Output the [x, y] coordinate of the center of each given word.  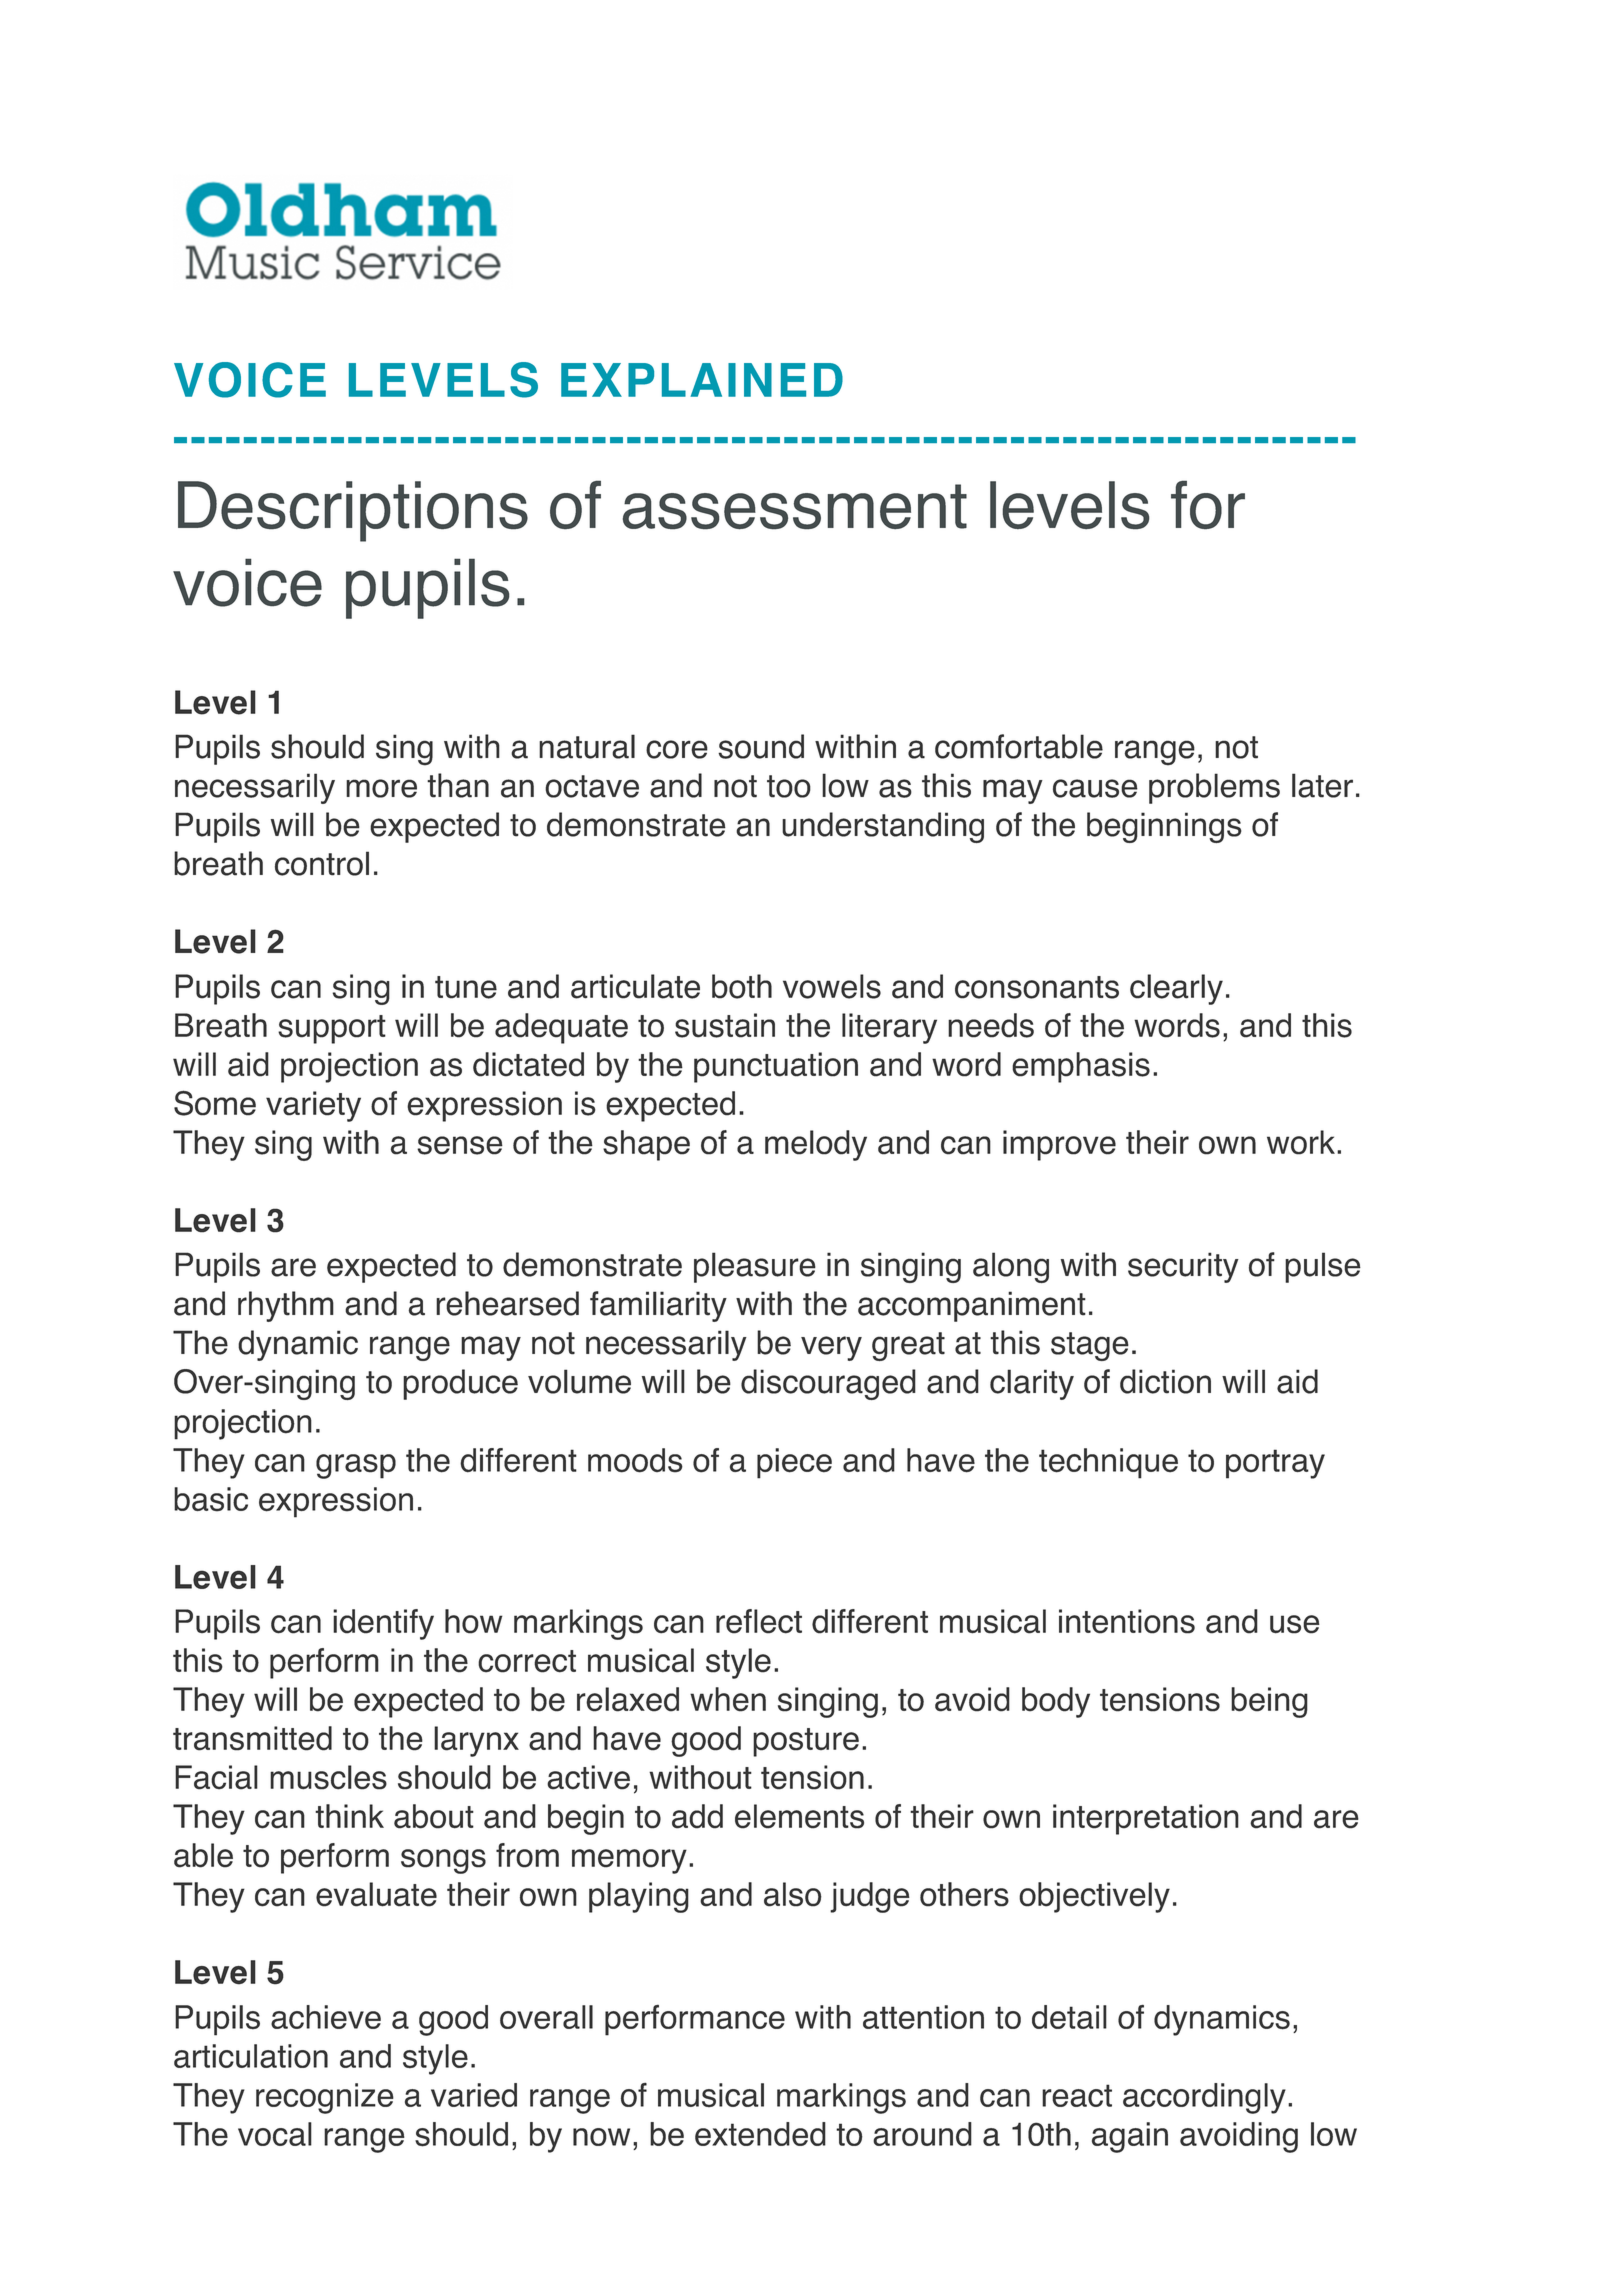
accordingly [1204, 2098]
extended [760, 2134]
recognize [325, 2098]
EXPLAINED [702, 380]
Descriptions [353, 511]
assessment [795, 507]
